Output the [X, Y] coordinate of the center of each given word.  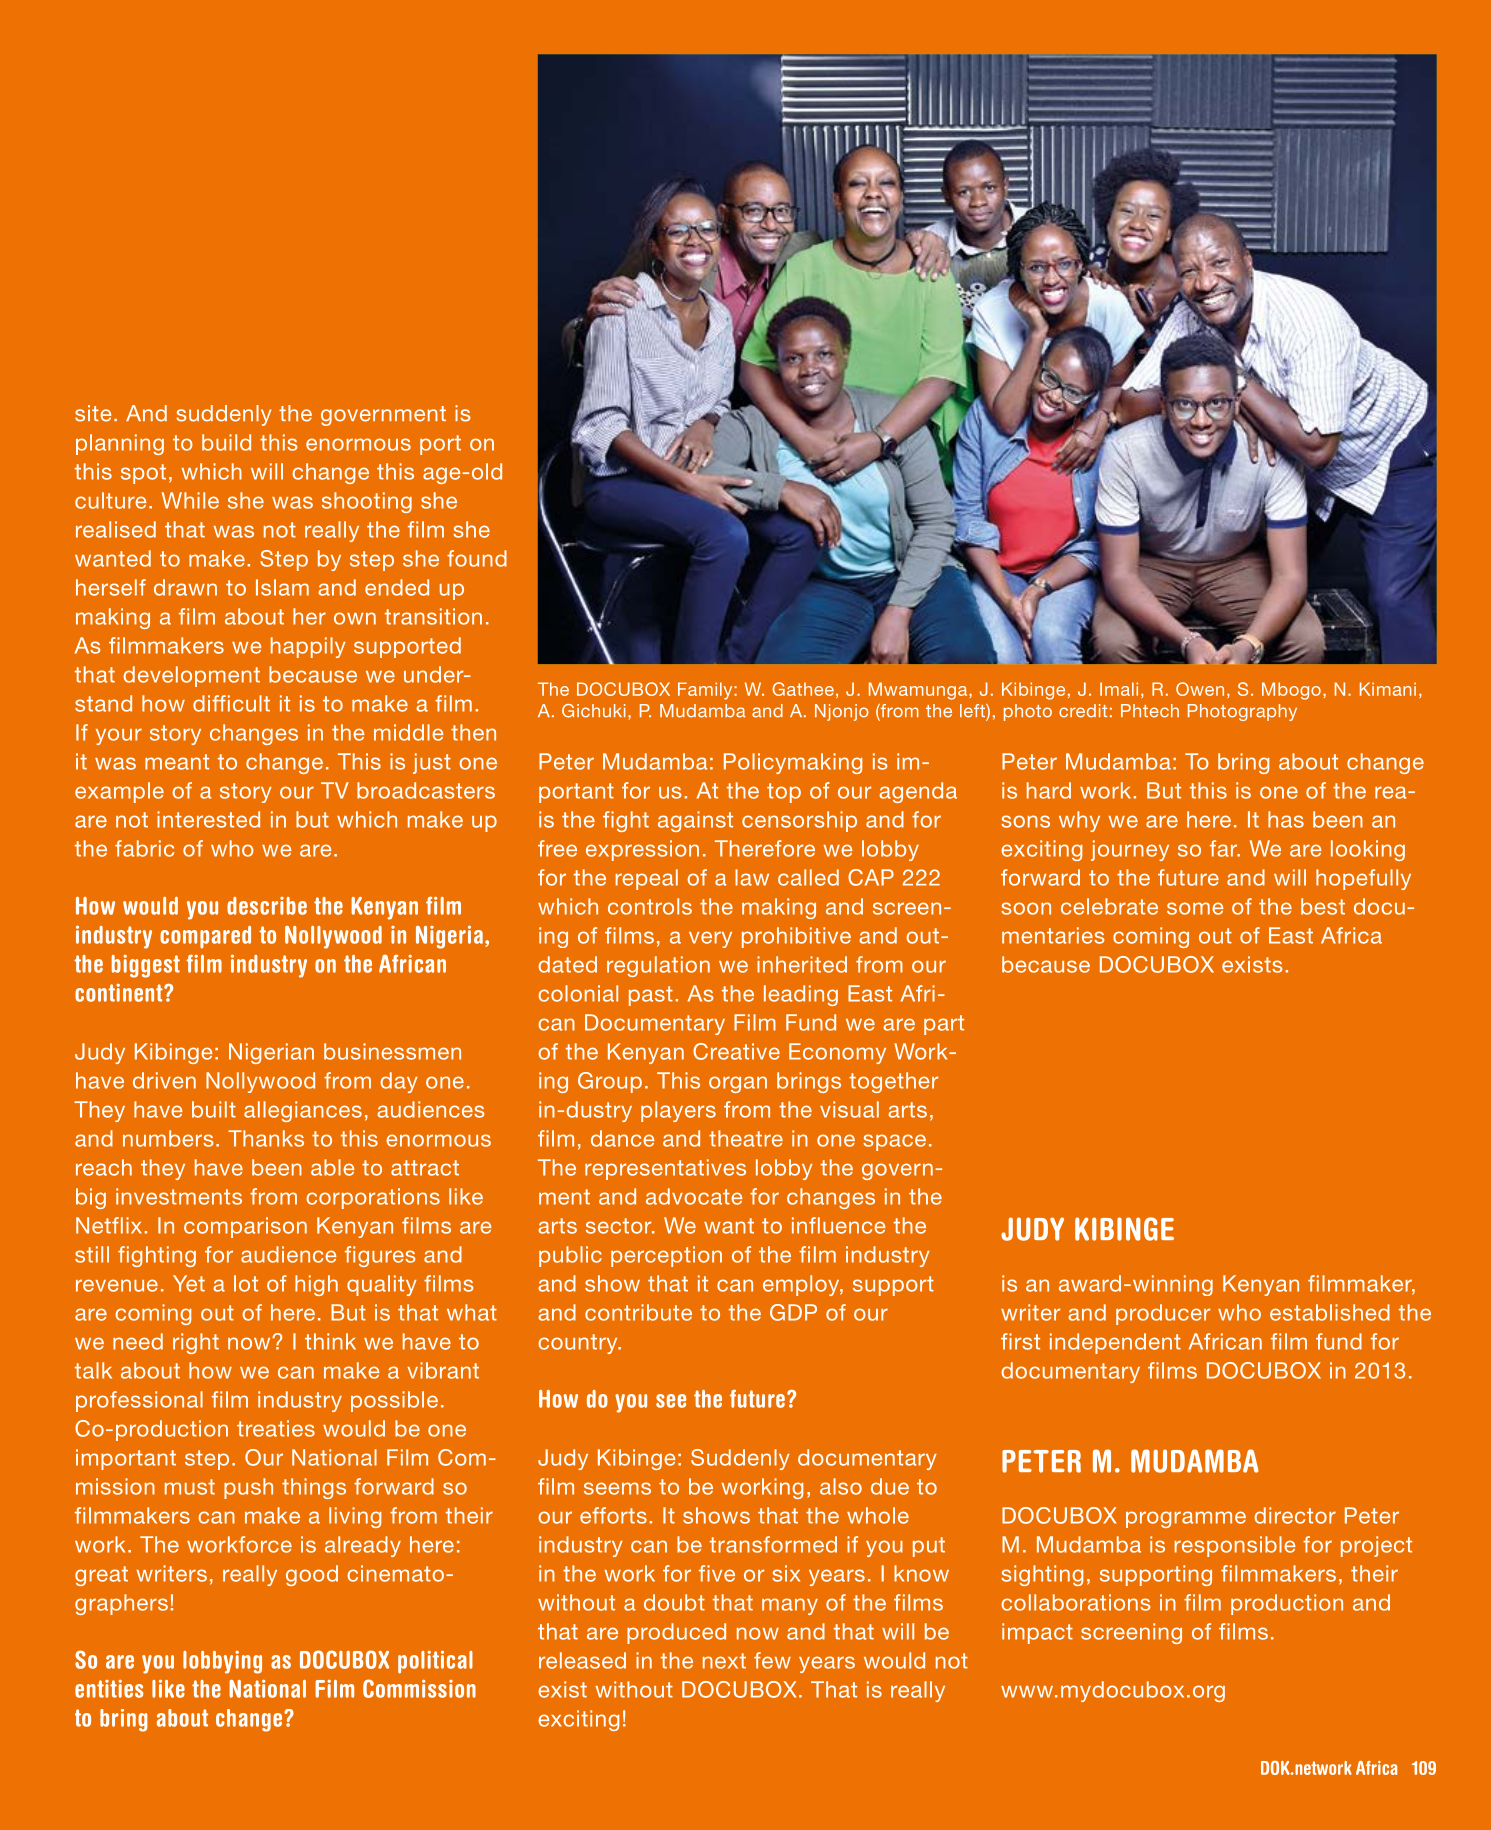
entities [109, 1689]
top [784, 793]
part [944, 1025]
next [724, 1661]
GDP [793, 1312]
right [196, 1343]
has [1286, 819]
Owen [1200, 689]
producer [1163, 1314]
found [477, 558]
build [226, 442]
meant [177, 762]
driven [164, 1080]
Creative [736, 1051]
